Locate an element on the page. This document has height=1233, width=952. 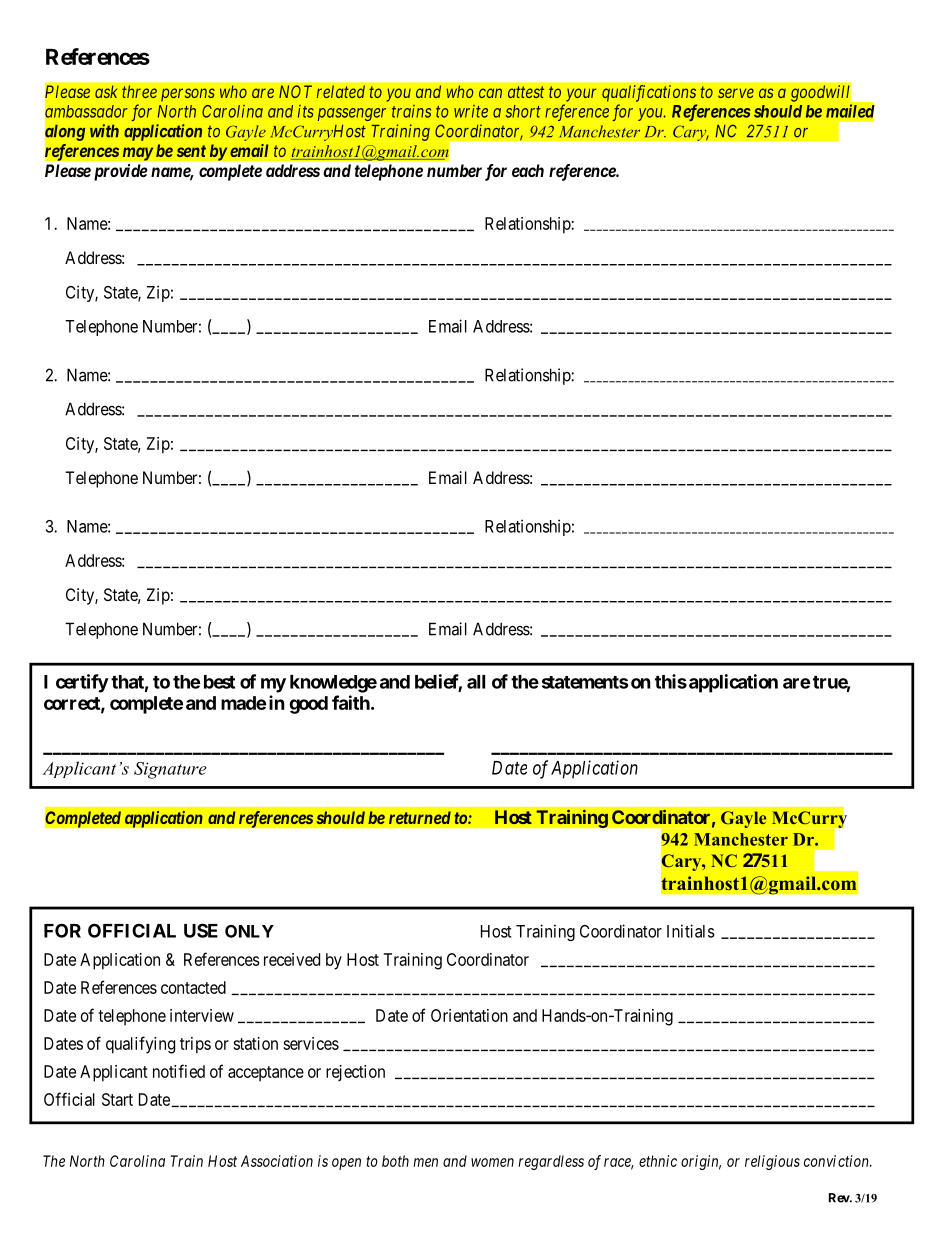
returned is located at coordinates (420, 817).
